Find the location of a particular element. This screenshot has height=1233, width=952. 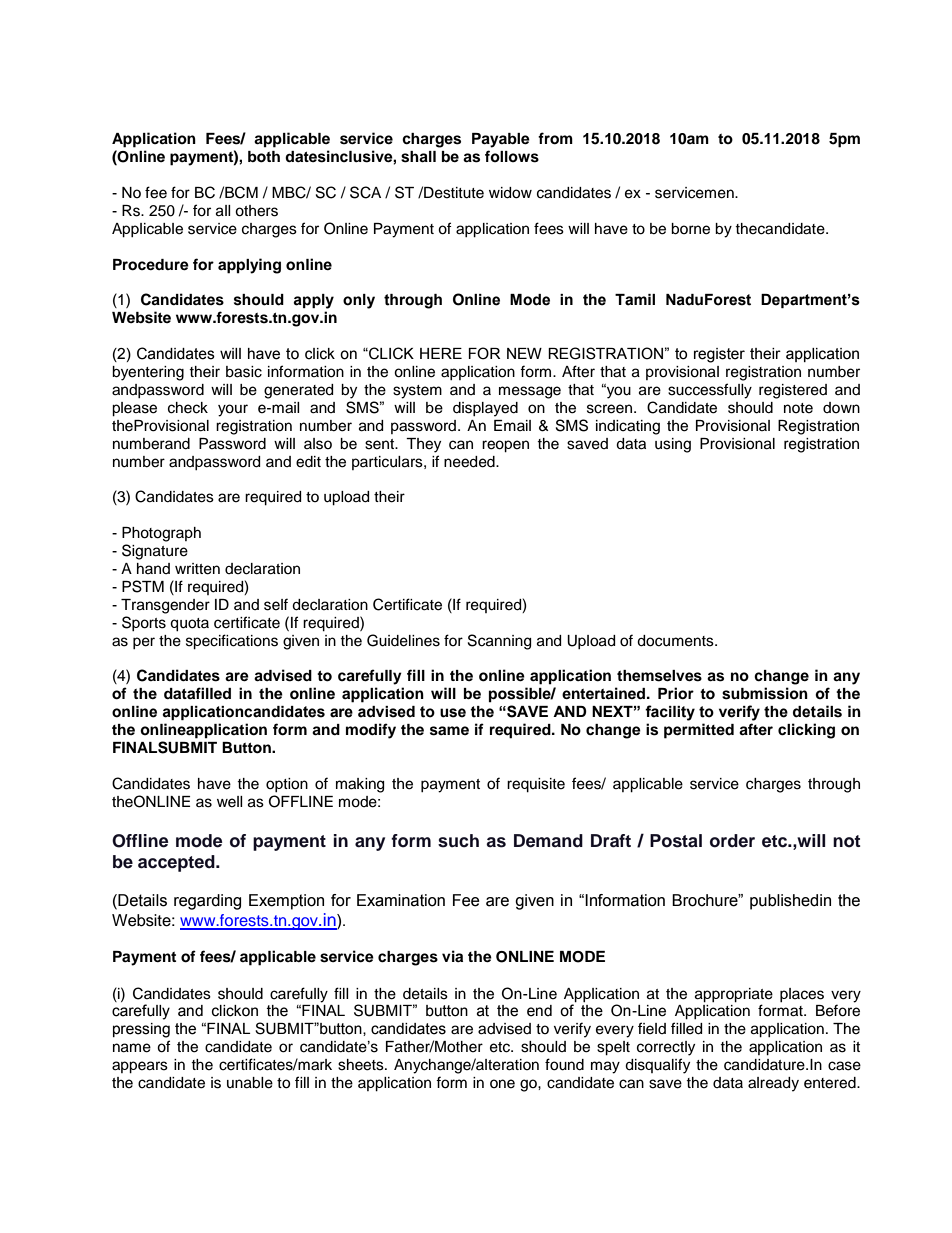

one is located at coordinates (502, 1084).
